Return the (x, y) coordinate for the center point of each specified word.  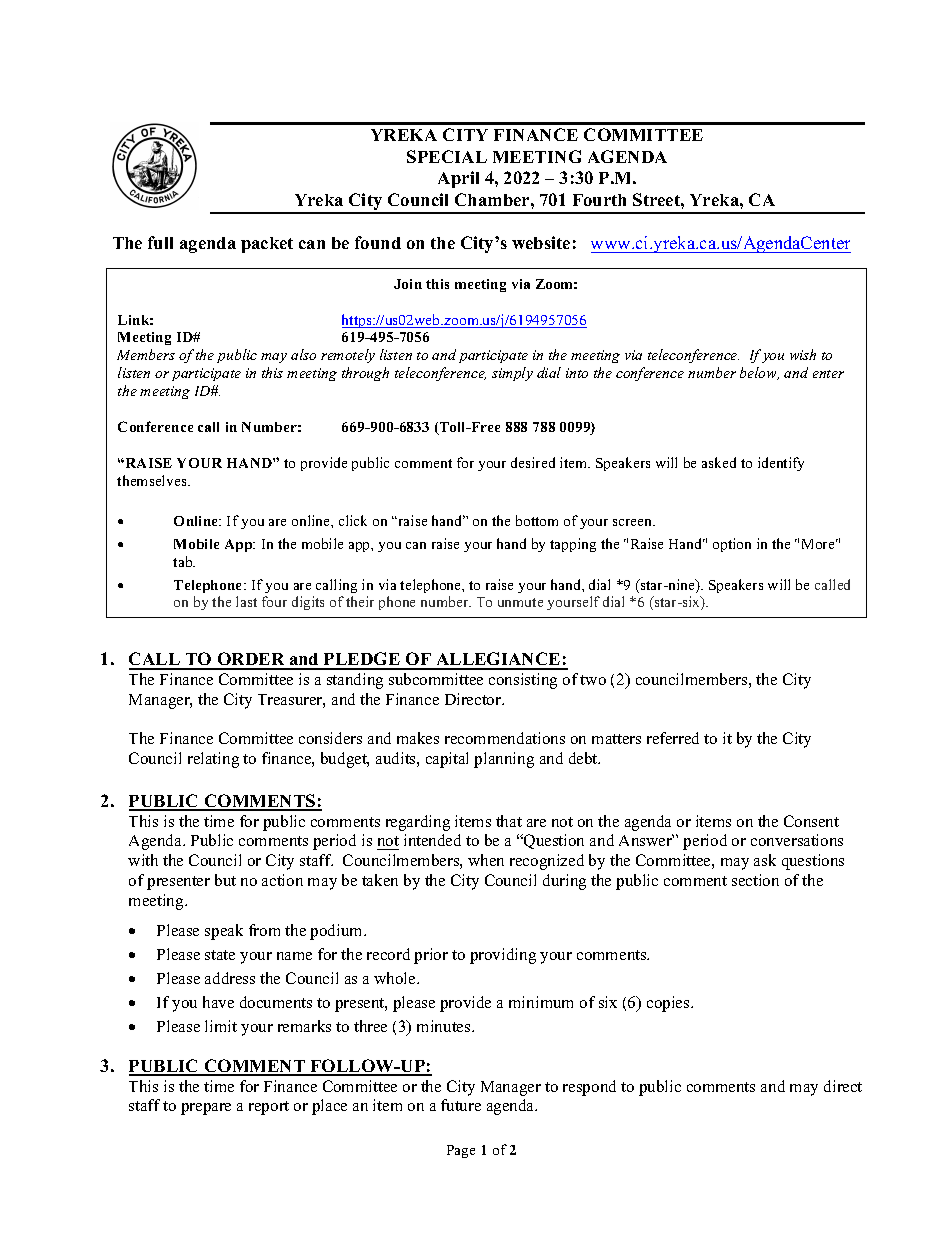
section (755, 880)
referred (673, 738)
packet (267, 245)
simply (512, 374)
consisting (523, 681)
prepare (206, 1109)
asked (719, 462)
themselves (153, 480)
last (246, 601)
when (486, 860)
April (458, 179)
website (541, 242)
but (225, 880)
